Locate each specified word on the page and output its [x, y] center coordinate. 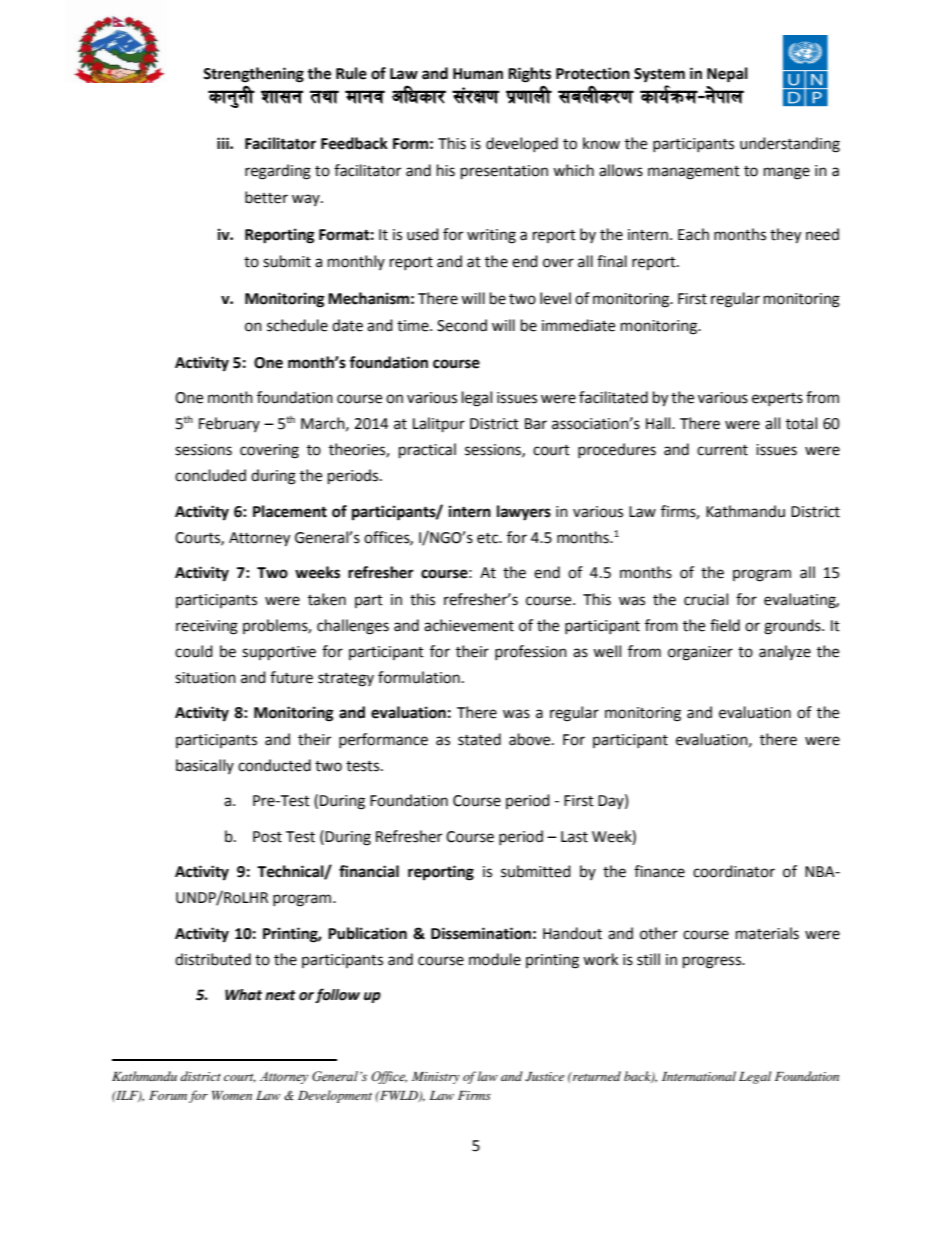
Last [574, 837]
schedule [297, 325]
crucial [706, 599]
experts [777, 399]
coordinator [734, 871]
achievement [469, 625]
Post [267, 837]
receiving [207, 627]
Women [232, 1095]
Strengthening [253, 75]
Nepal [727, 75]
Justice [544, 1077]
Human [478, 74]
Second [462, 325]
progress [713, 962]
